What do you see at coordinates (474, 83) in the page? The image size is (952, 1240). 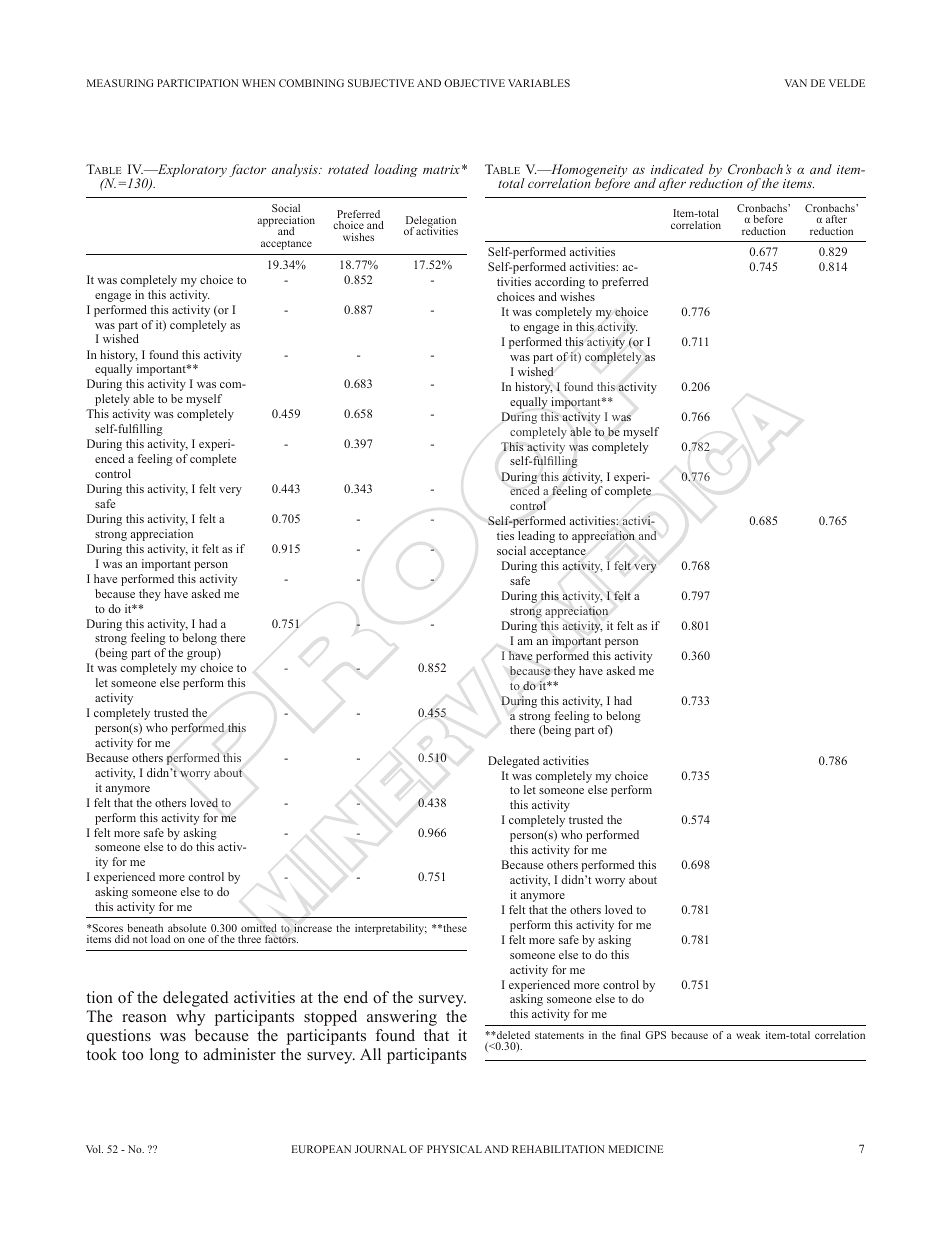 I see `OBJECTIVE` at bounding box center [474, 83].
